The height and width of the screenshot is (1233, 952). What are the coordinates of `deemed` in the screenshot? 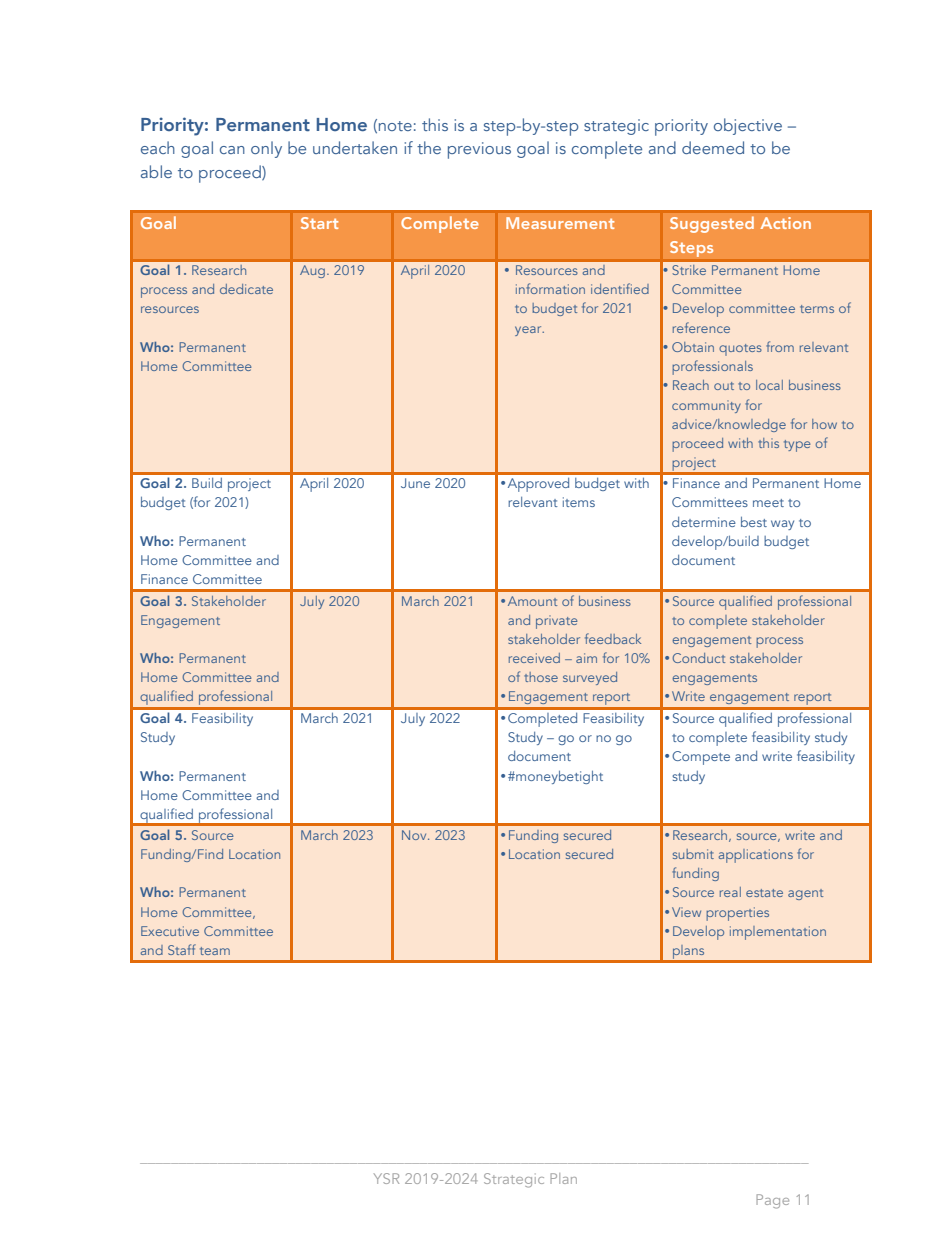 It's located at (713, 147).
